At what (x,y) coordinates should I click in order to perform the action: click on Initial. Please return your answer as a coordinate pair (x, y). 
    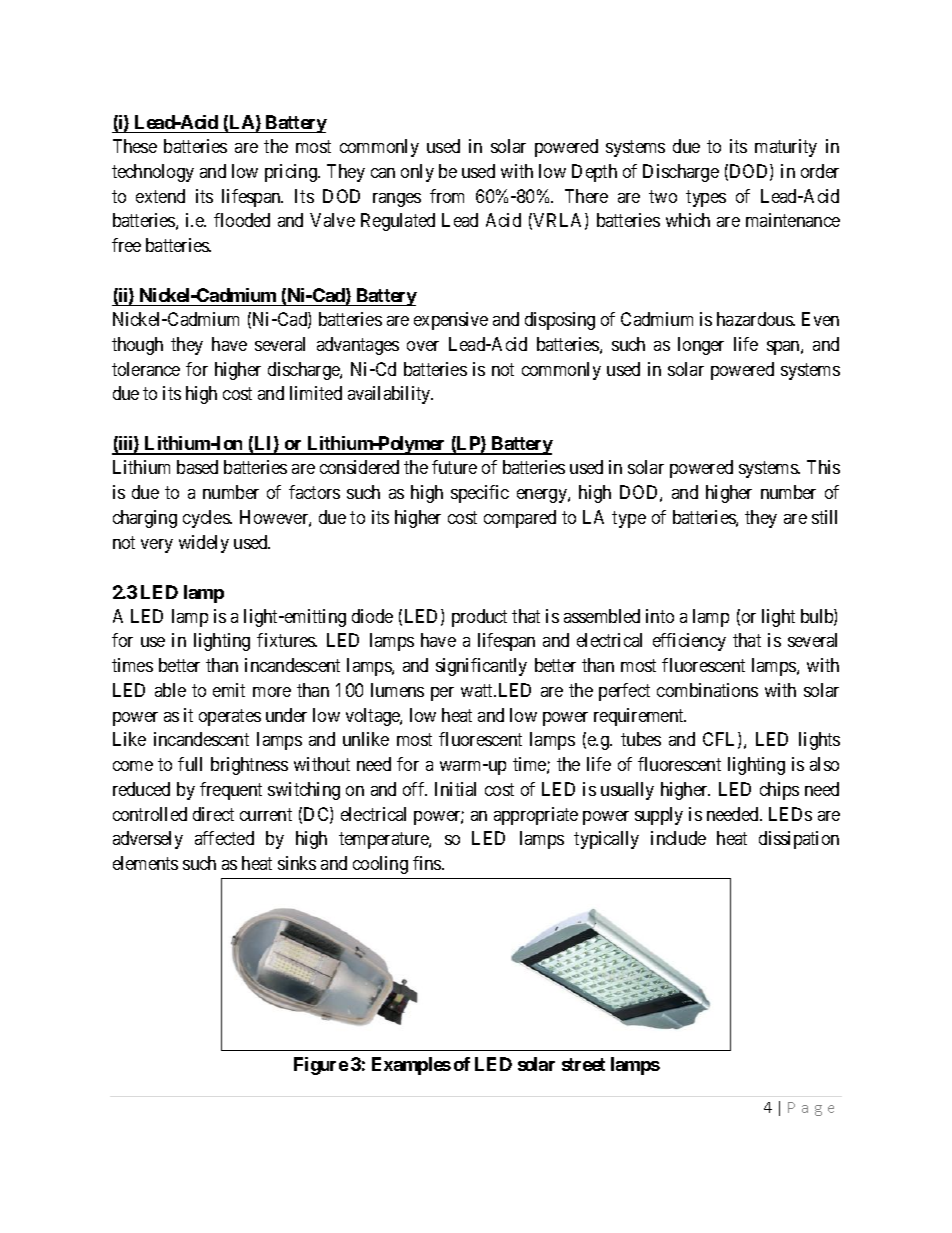
    Looking at the image, I should click on (455, 789).
